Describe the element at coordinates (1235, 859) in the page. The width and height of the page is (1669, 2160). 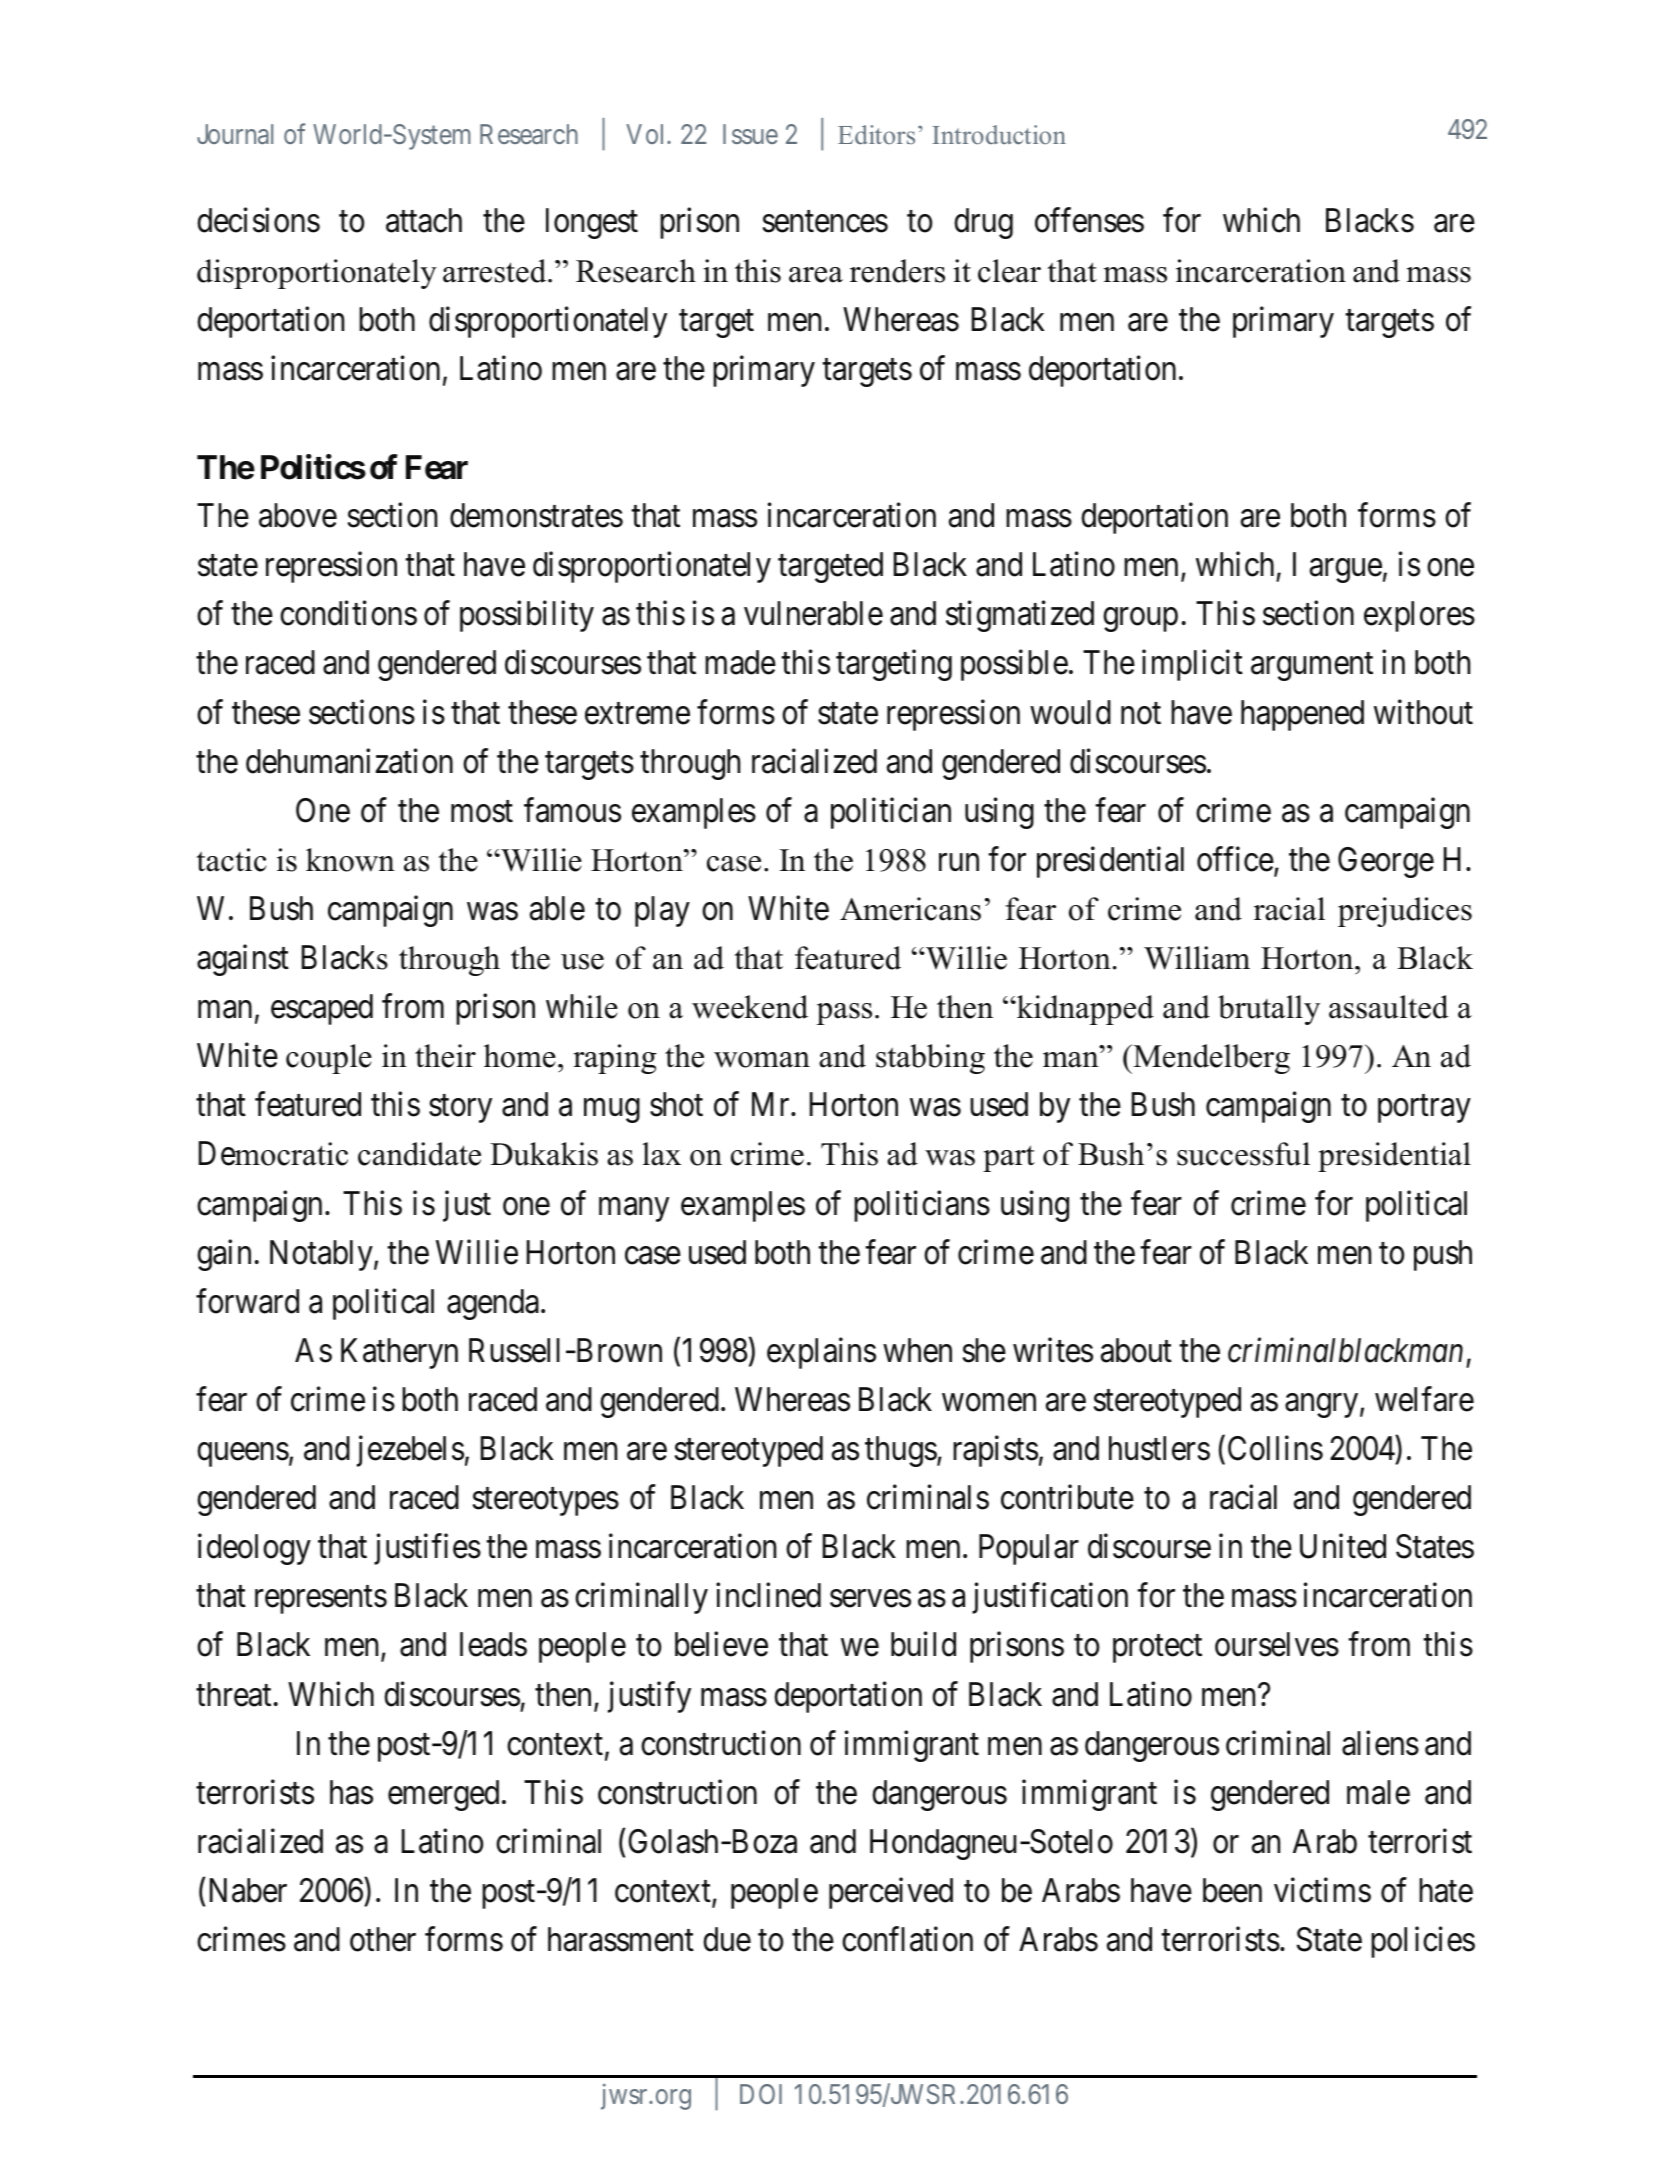
I see `office` at that location.
